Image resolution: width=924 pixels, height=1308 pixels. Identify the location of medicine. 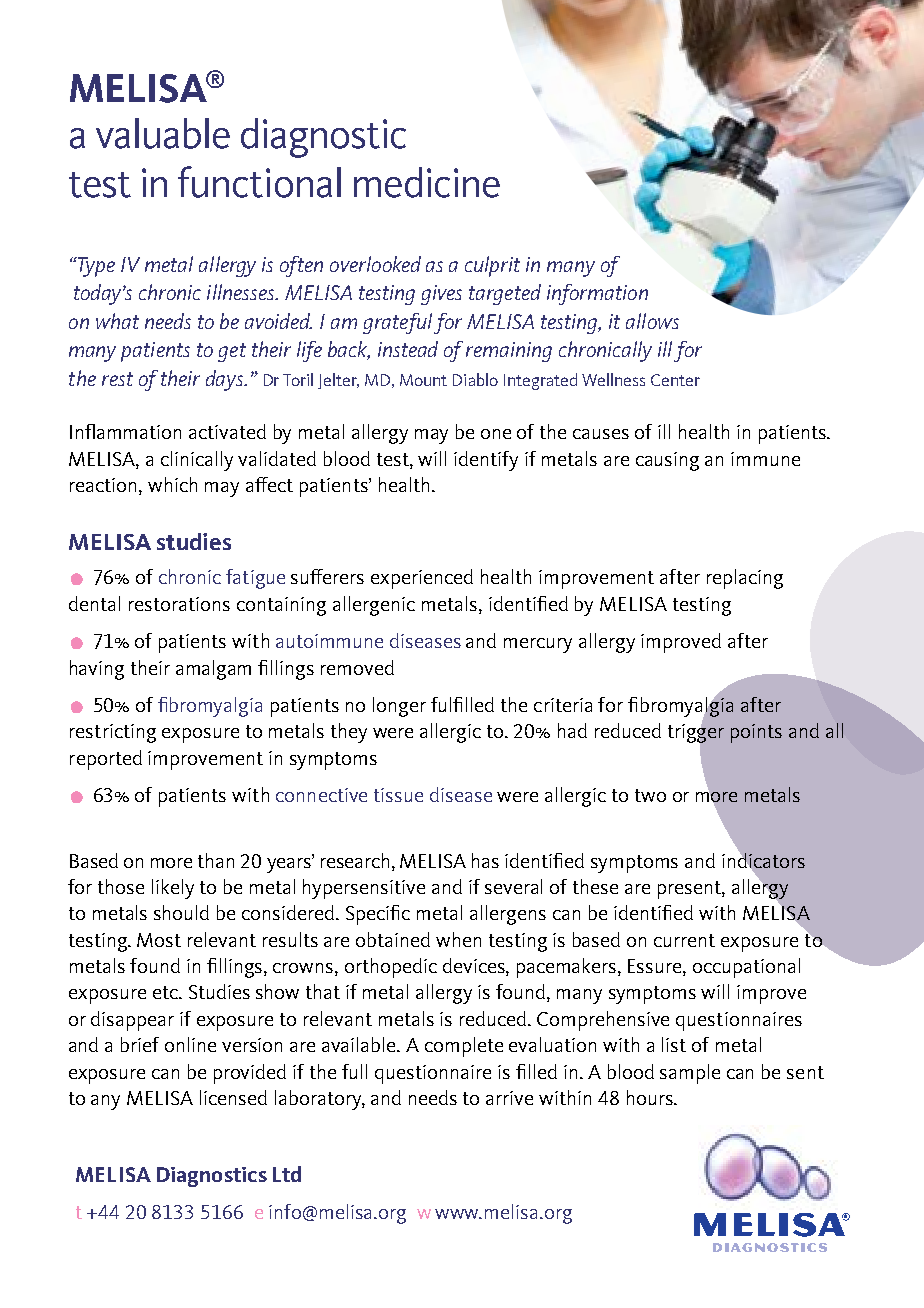
(427, 182).
